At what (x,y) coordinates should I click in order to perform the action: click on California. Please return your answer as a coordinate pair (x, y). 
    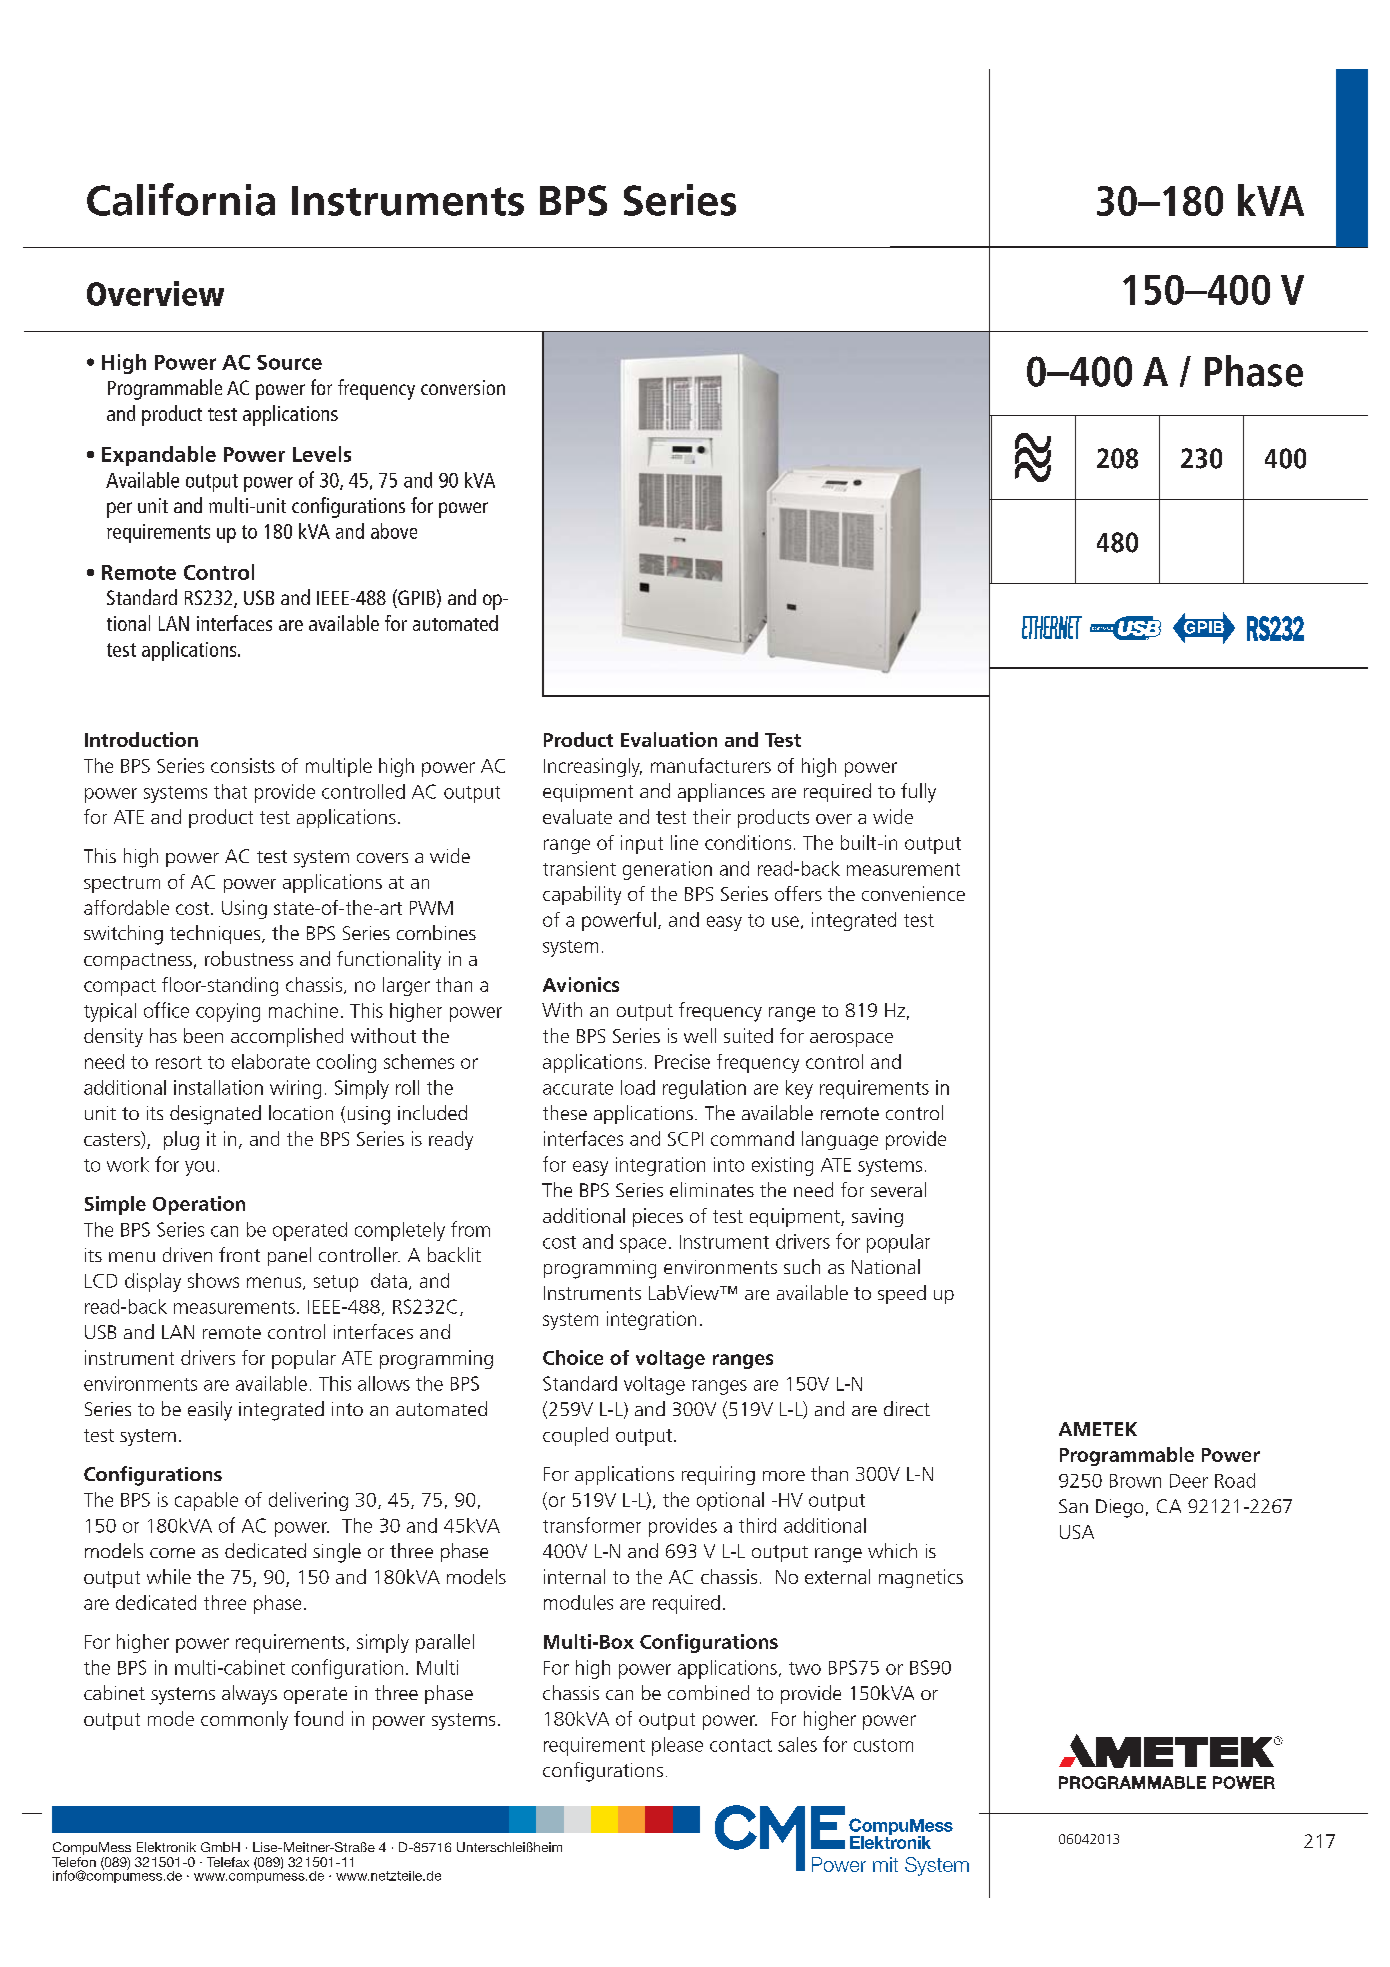
    Looking at the image, I should click on (181, 199).
